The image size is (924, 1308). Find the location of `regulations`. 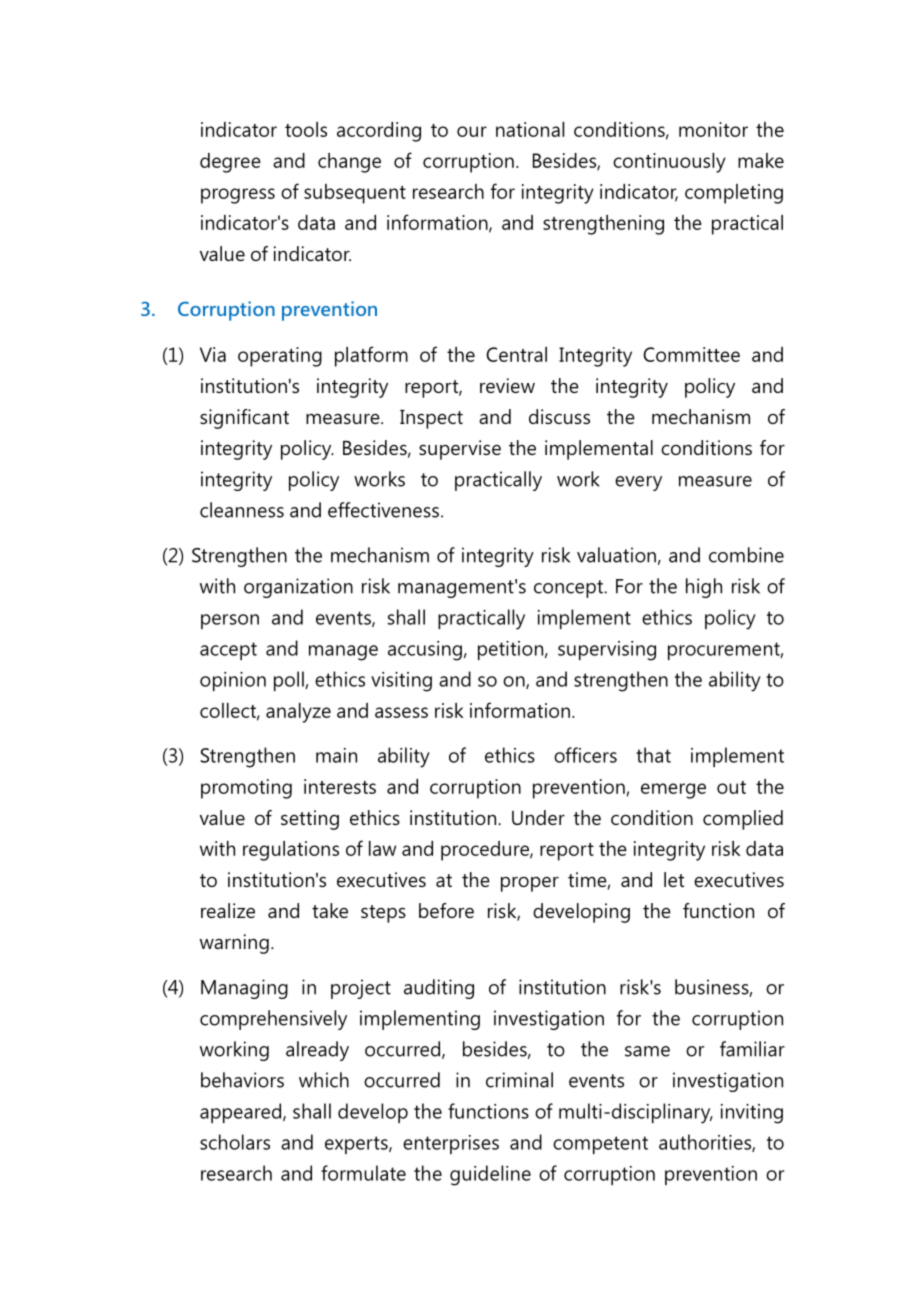

regulations is located at coordinates (291, 851).
